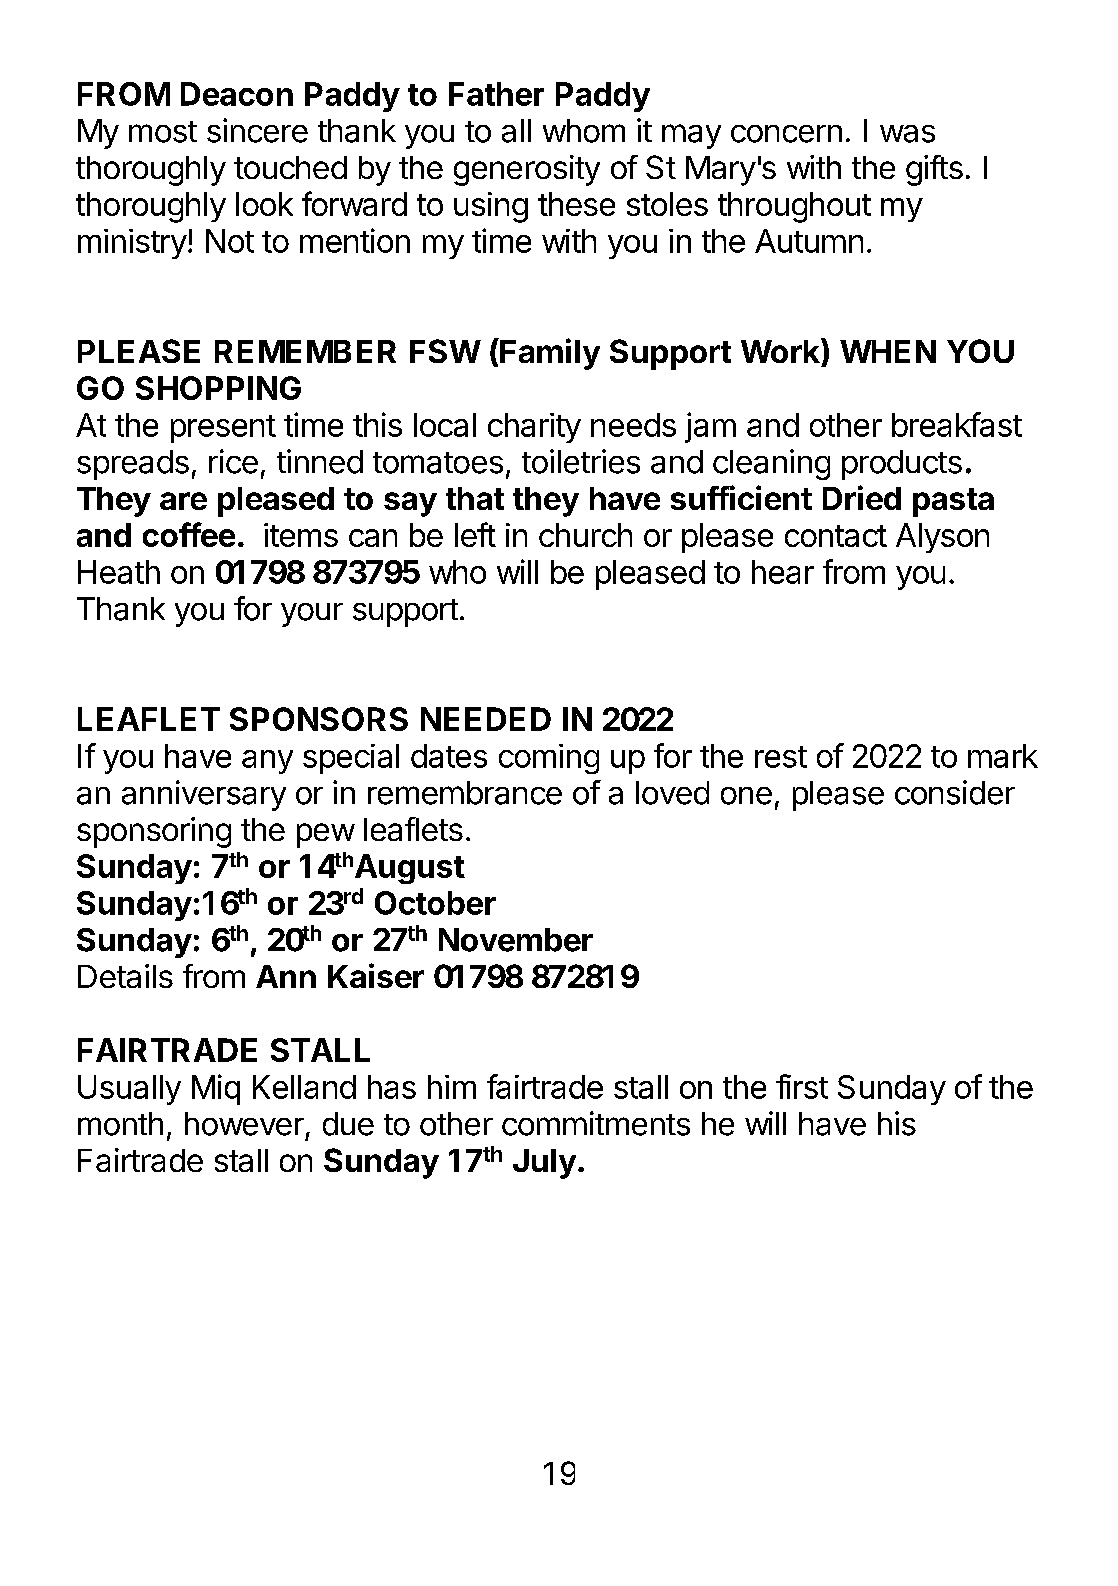 The width and height of the document is (1118, 1586). I want to click on consider, so click(955, 792).
